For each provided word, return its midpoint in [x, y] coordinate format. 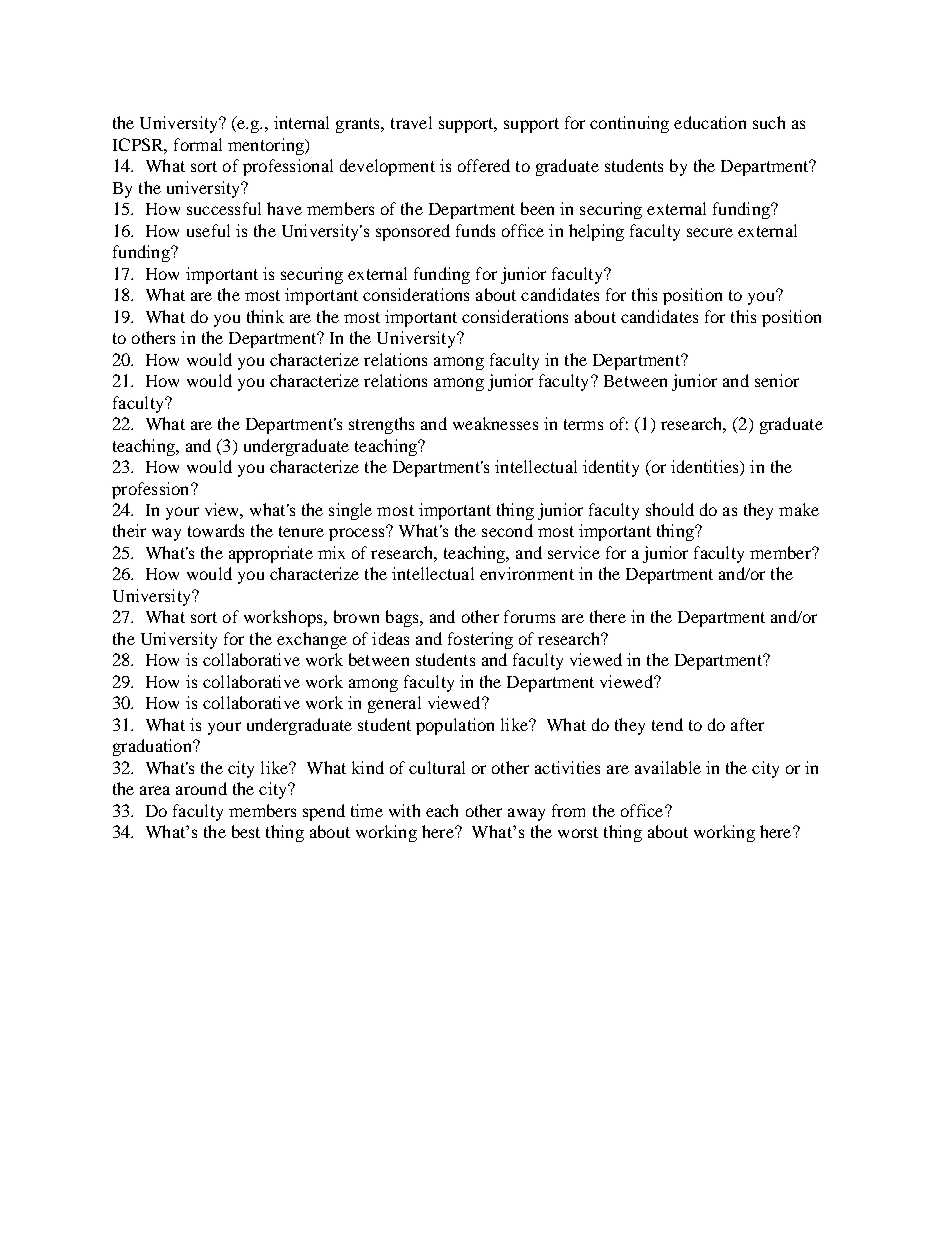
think [265, 316]
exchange [312, 640]
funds [475, 230]
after [747, 724]
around [201, 788]
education [710, 122]
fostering [480, 640]
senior [777, 380]
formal [198, 144]
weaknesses [495, 423]
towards [216, 530]
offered [484, 165]
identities [706, 468]
